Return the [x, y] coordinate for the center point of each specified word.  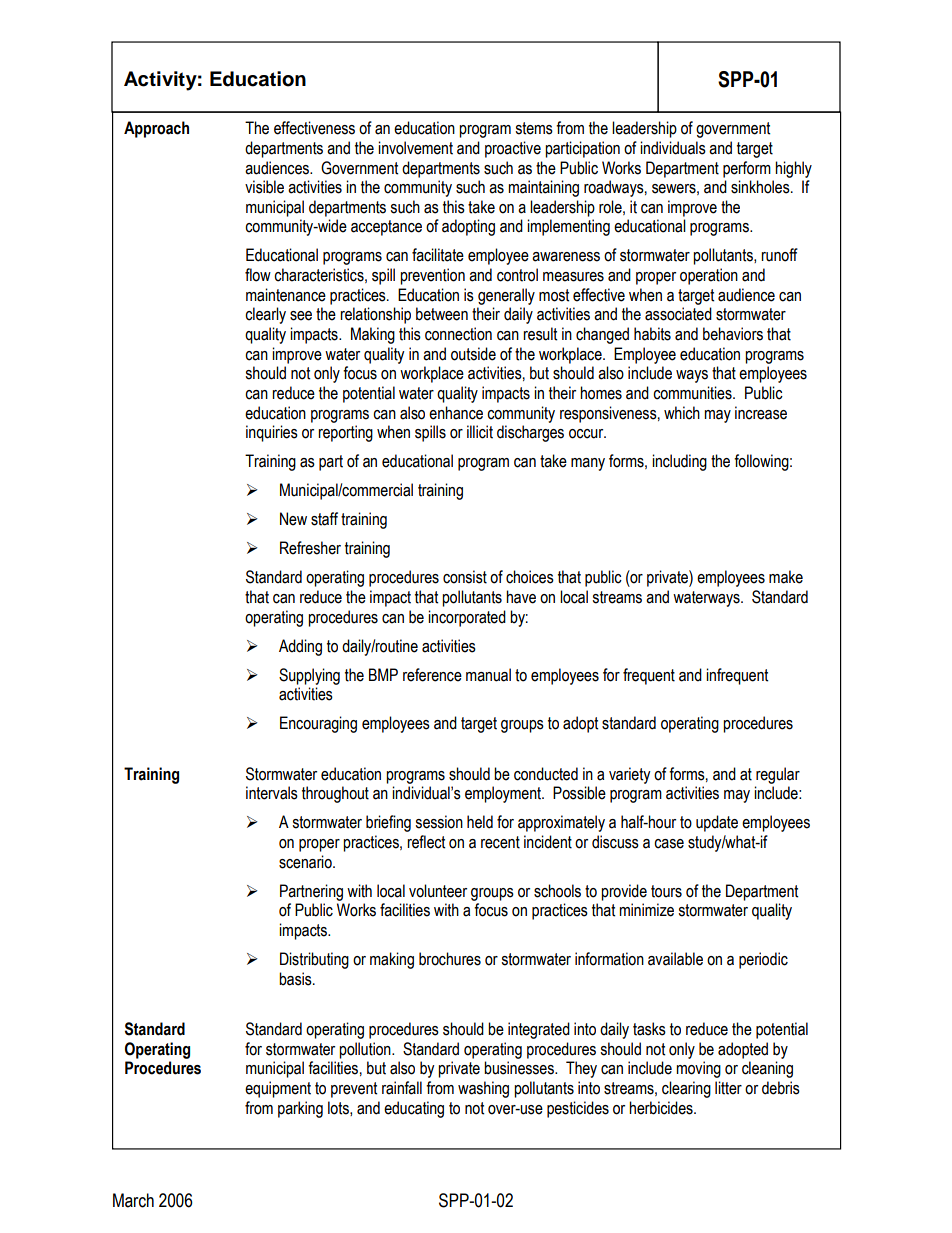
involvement [415, 148]
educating [414, 1109]
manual [488, 675]
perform [747, 169]
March [133, 1200]
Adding [300, 647]
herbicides [662, 1108]
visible [264, 187]
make [786, 577]
